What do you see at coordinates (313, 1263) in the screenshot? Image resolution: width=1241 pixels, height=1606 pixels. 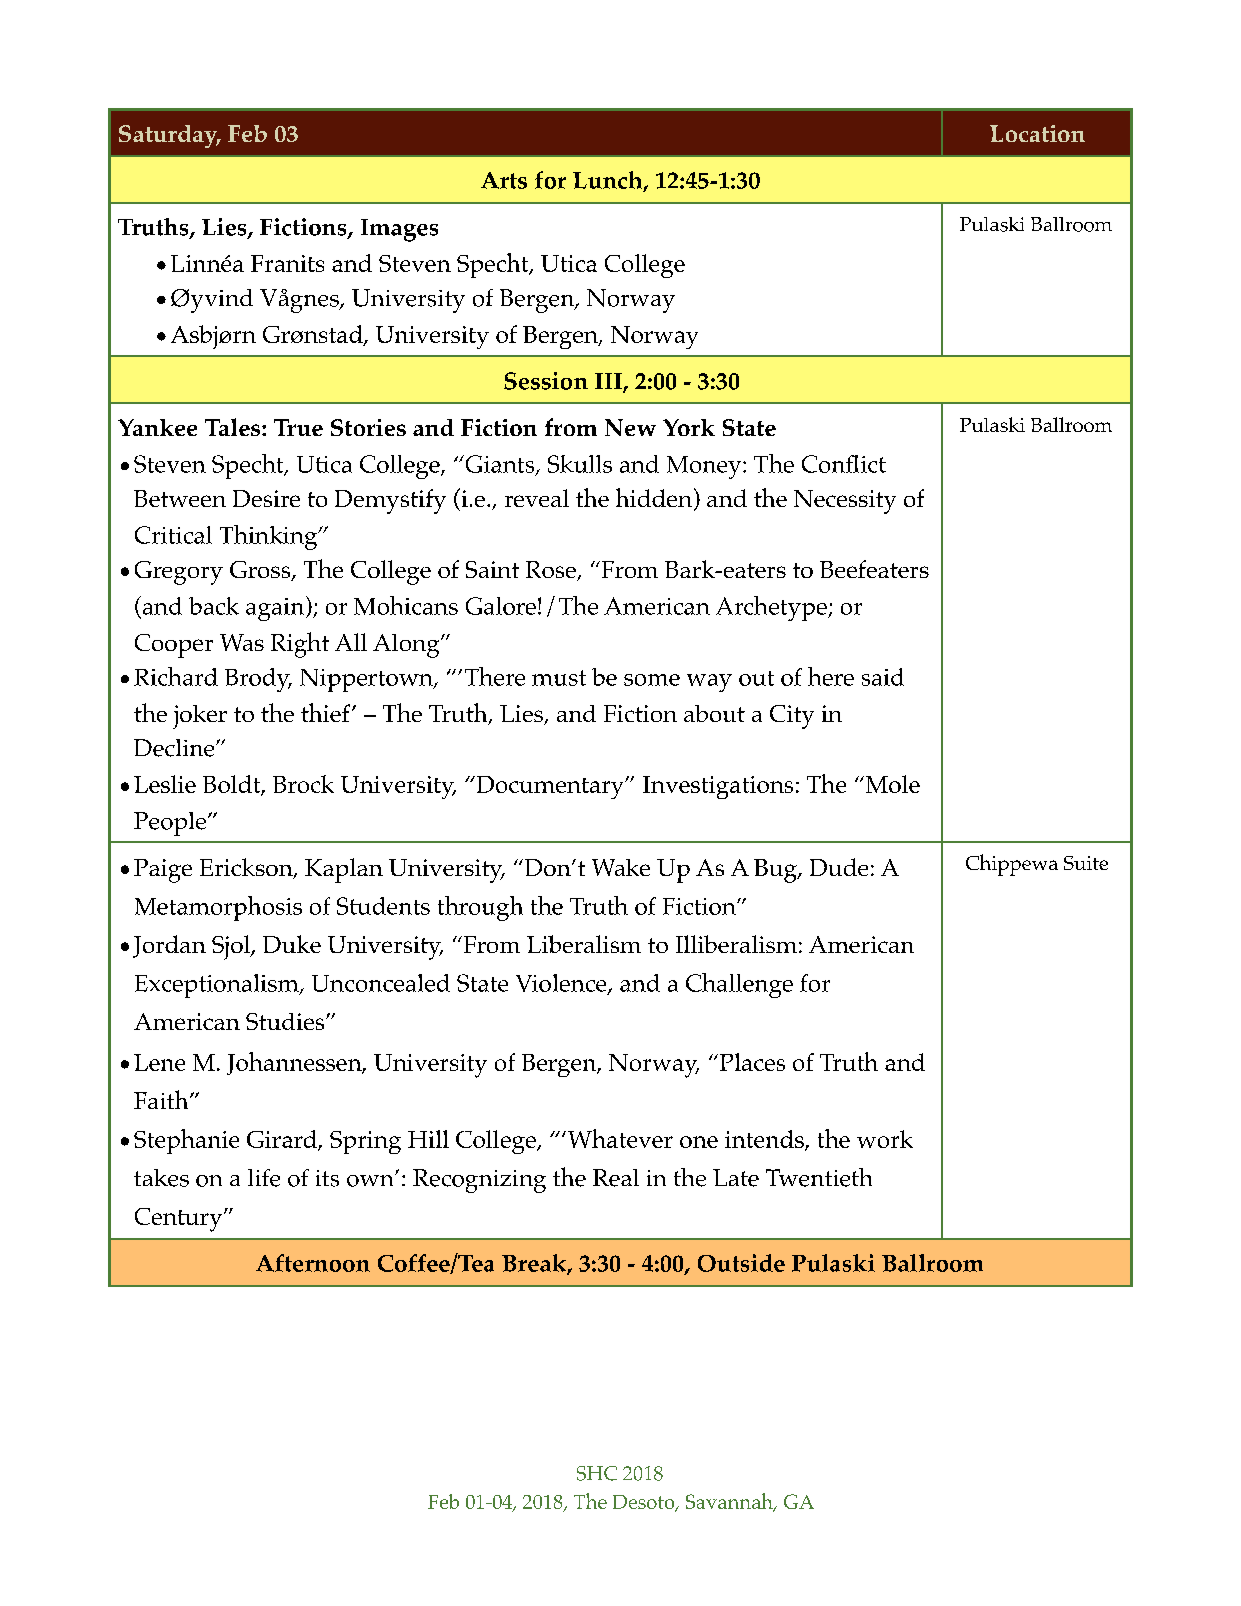 I see `Afternoon` at bounding box center [313, 1263].
